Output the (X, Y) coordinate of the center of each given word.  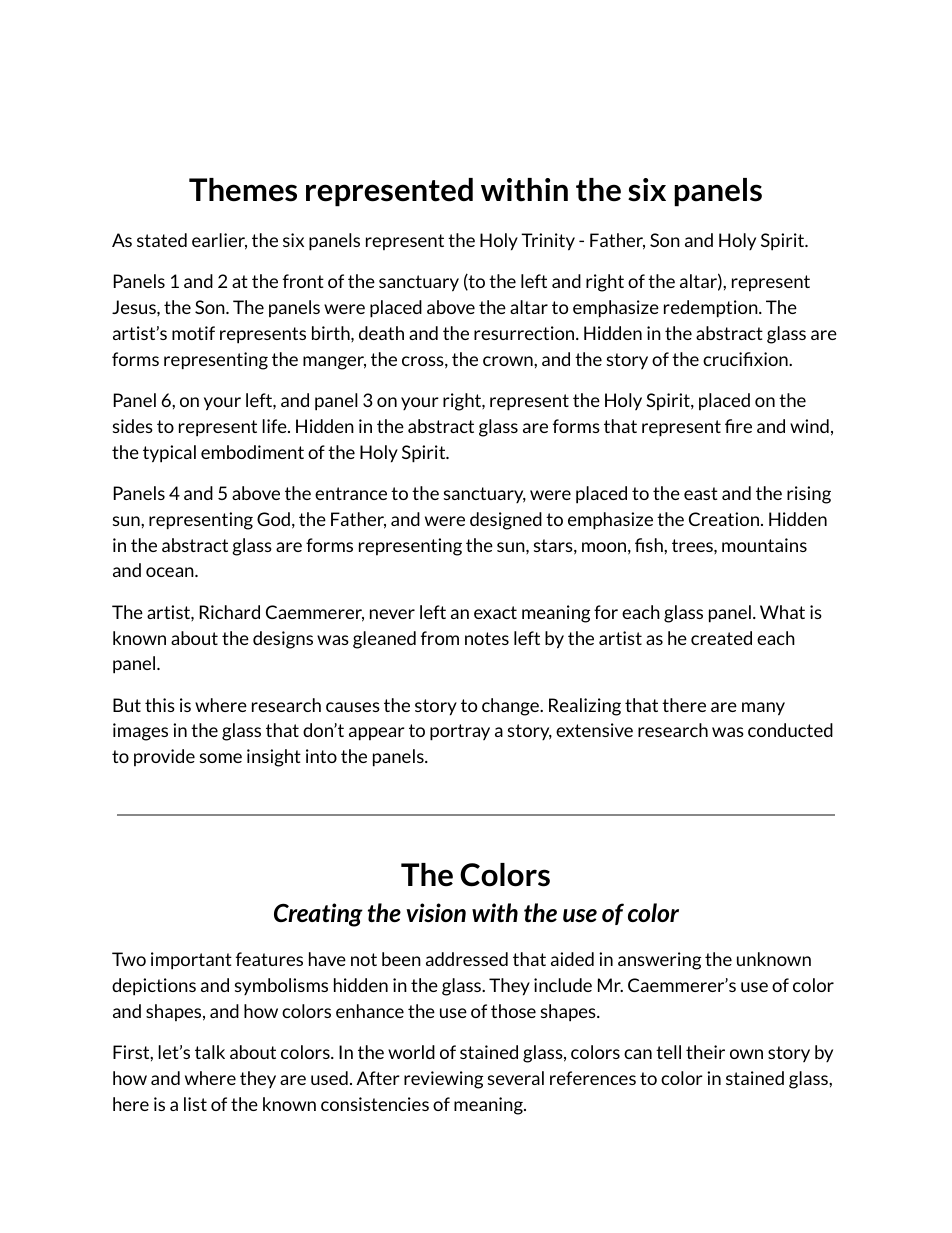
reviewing (443, 1080)
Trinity (548, 242)
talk (210, 1052)
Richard (230, 612)
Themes (243, 190)
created (721, 638)
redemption (712, 309)
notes (487, 638)
